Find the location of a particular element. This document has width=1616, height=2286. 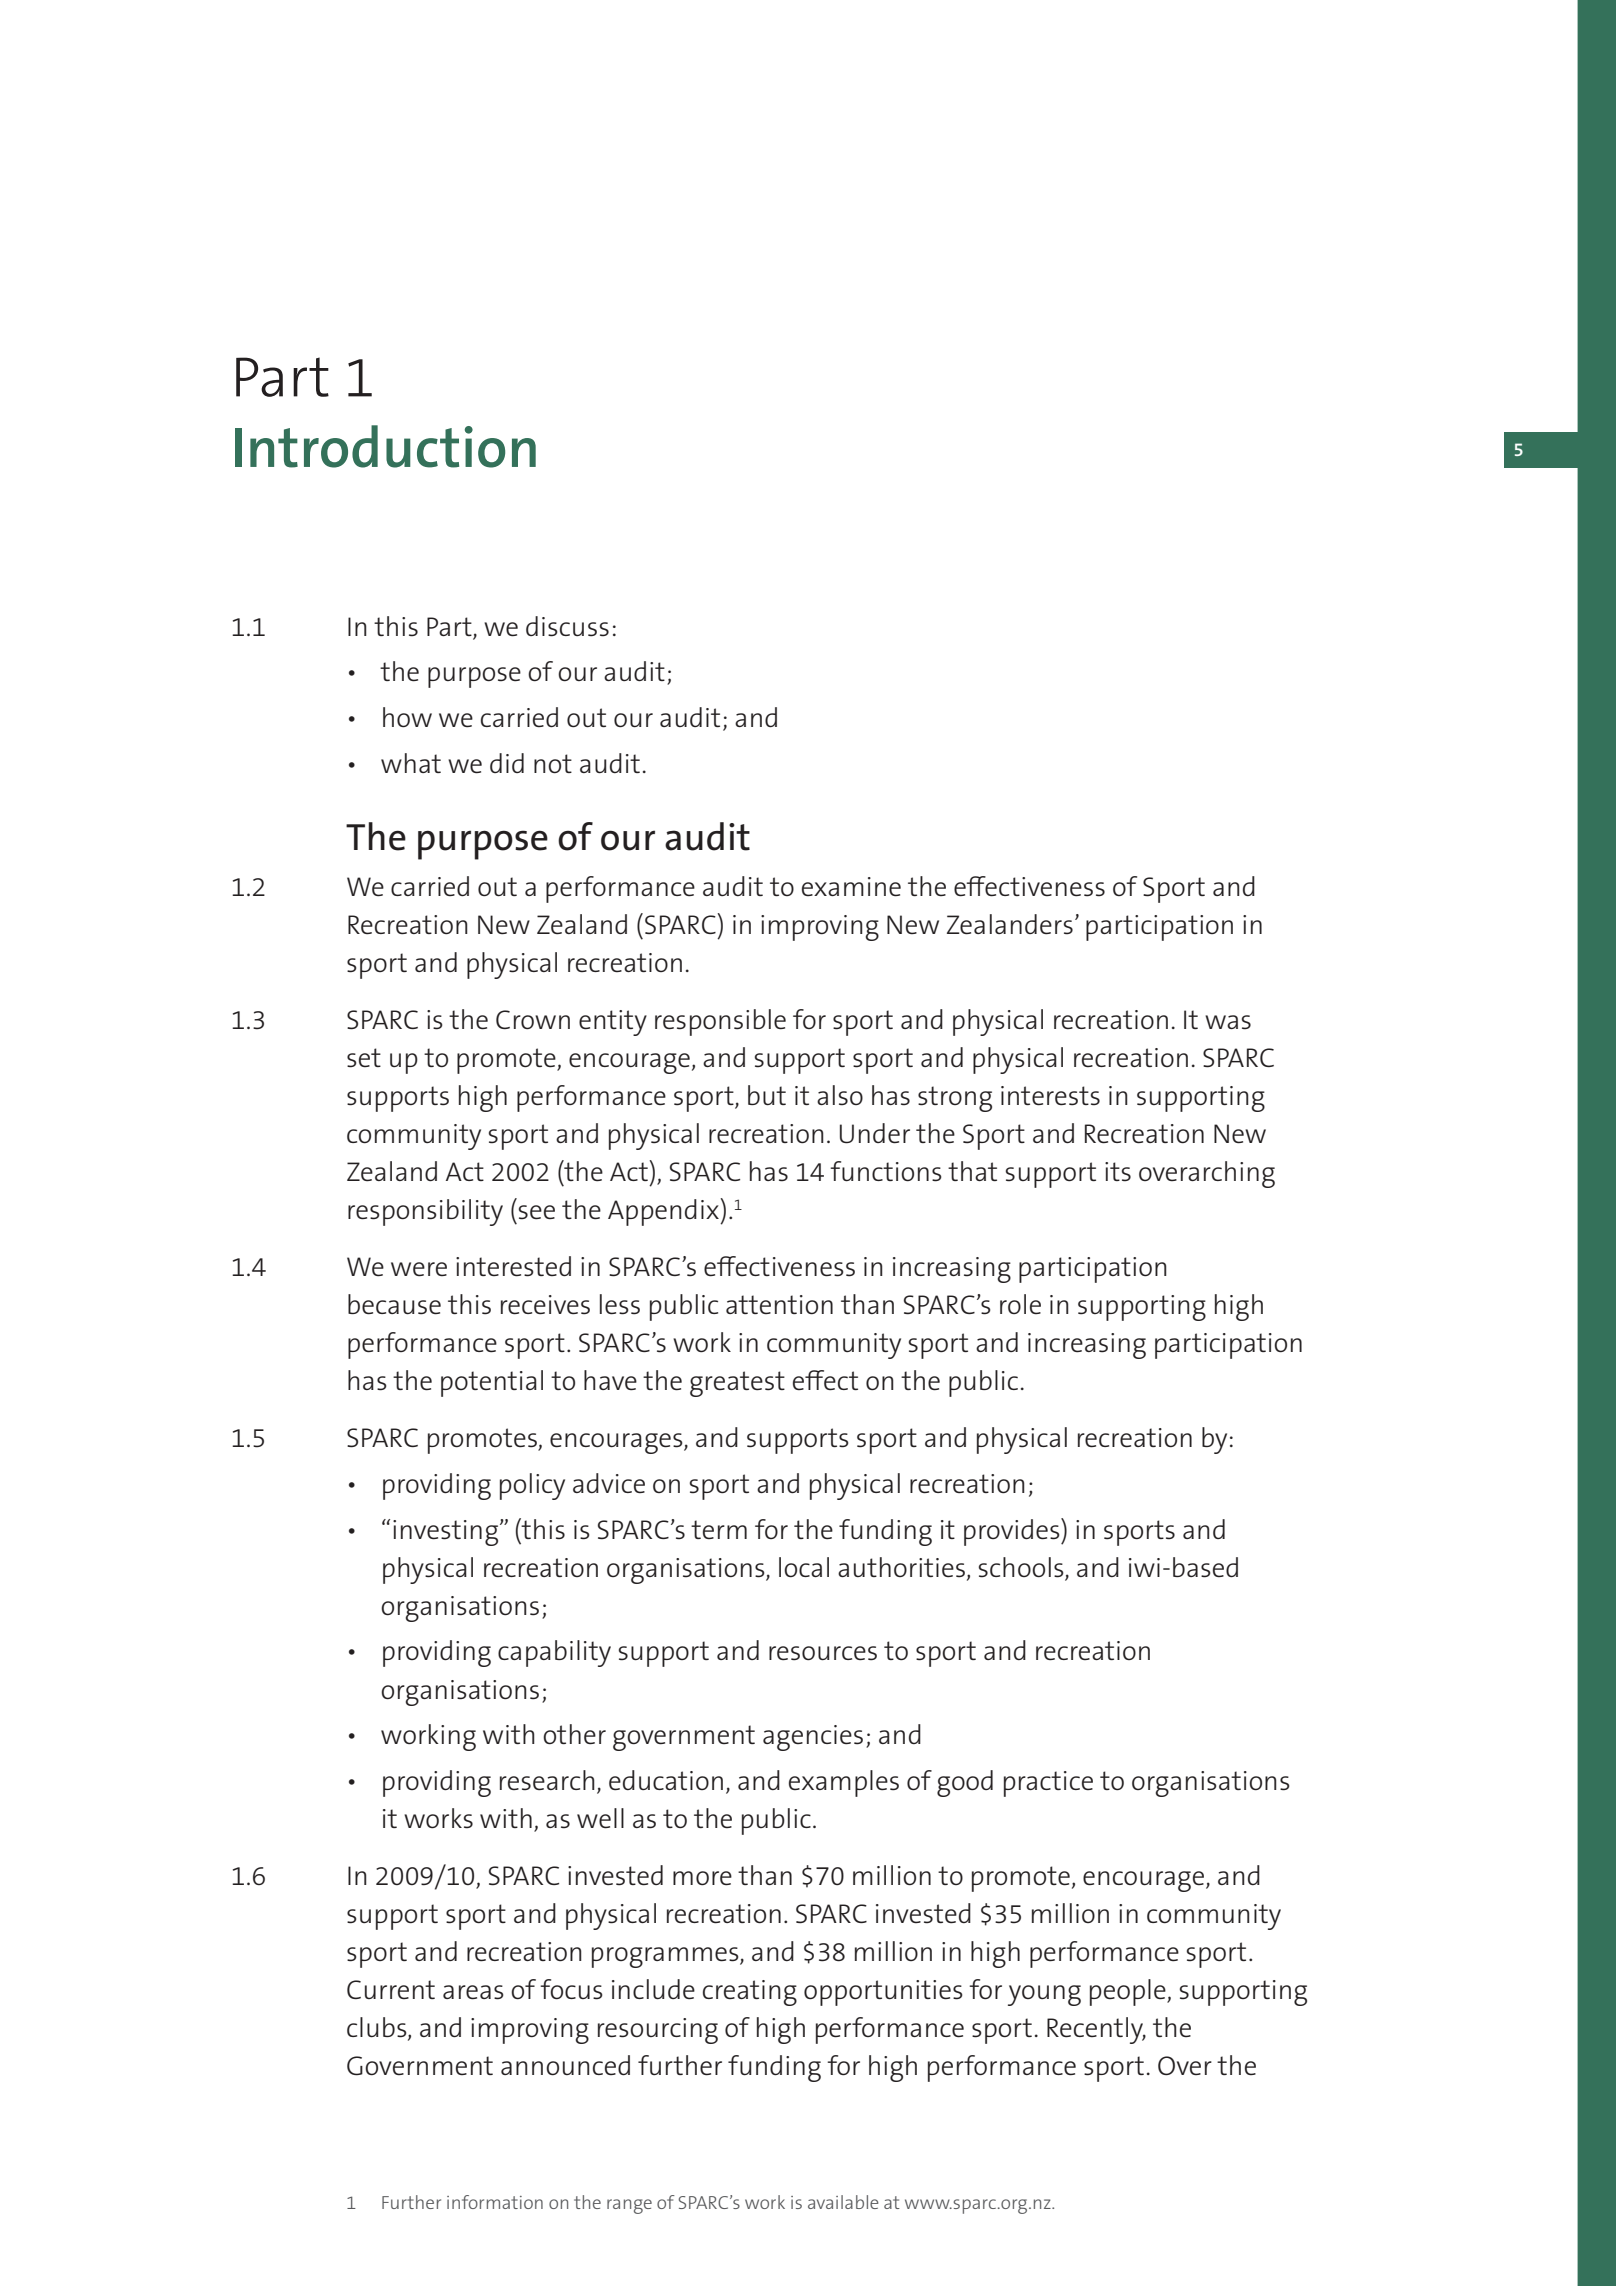

research is located at coordinates (547, 1780).
